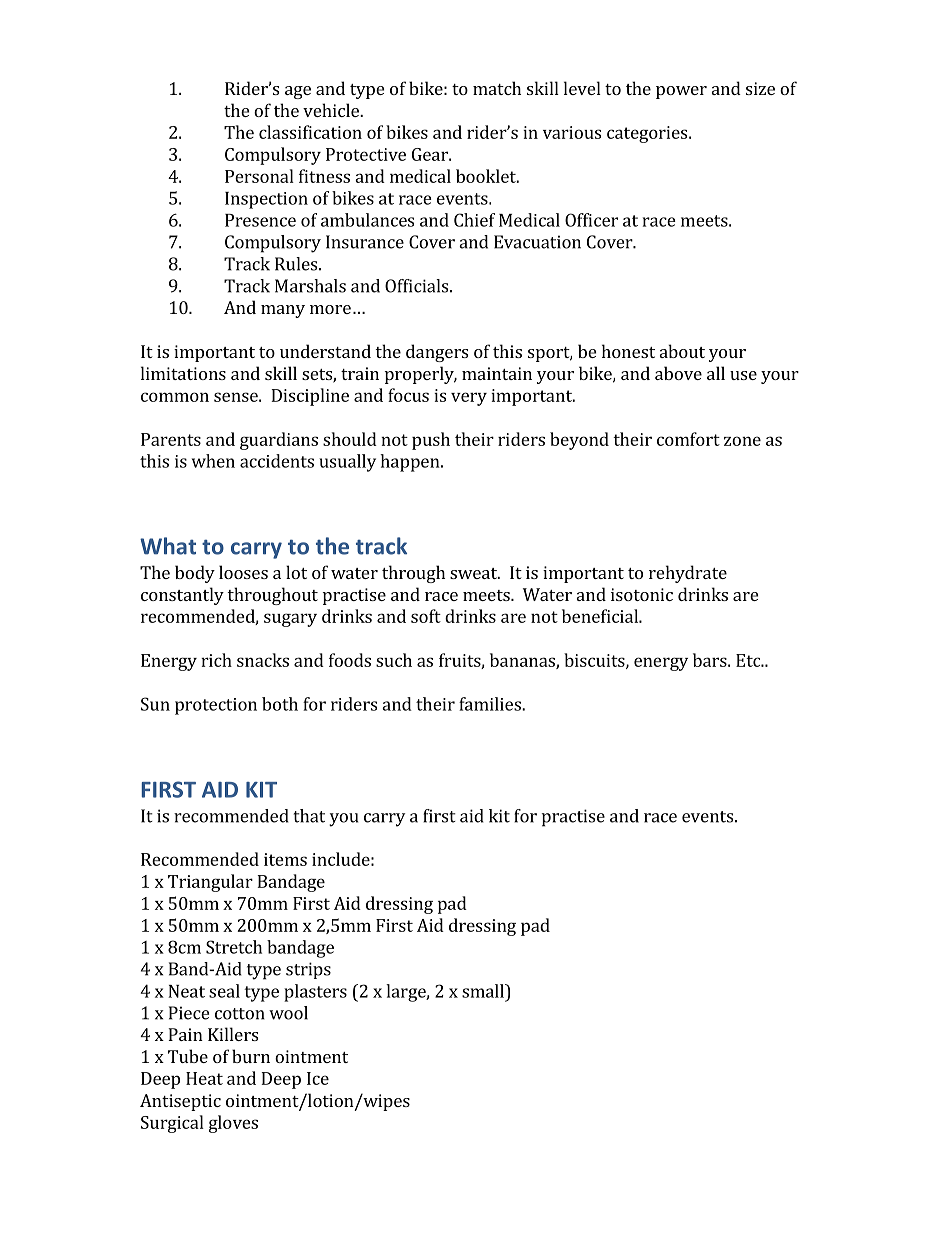 Image resolution: width=952 pixels, height=1233 pixels. Describe the element at coordinates (431, 441) in the screenshot. I see `push` at that location.
